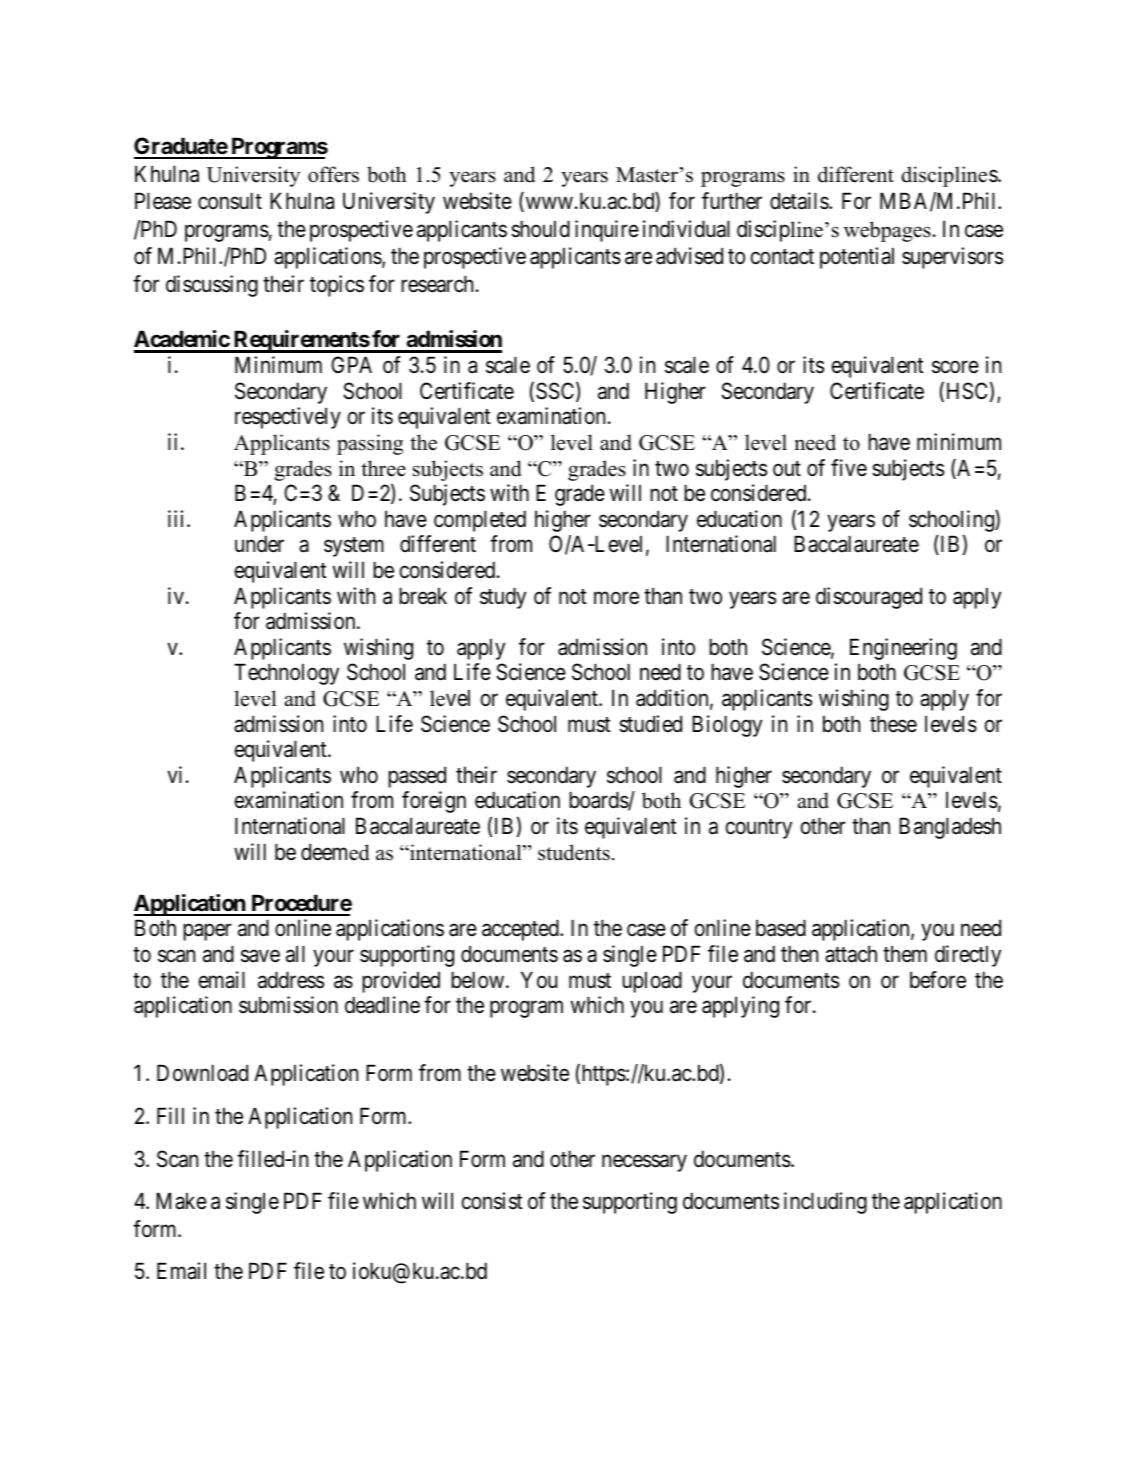  I want to click on Bangladesh, so click(950, 828).
